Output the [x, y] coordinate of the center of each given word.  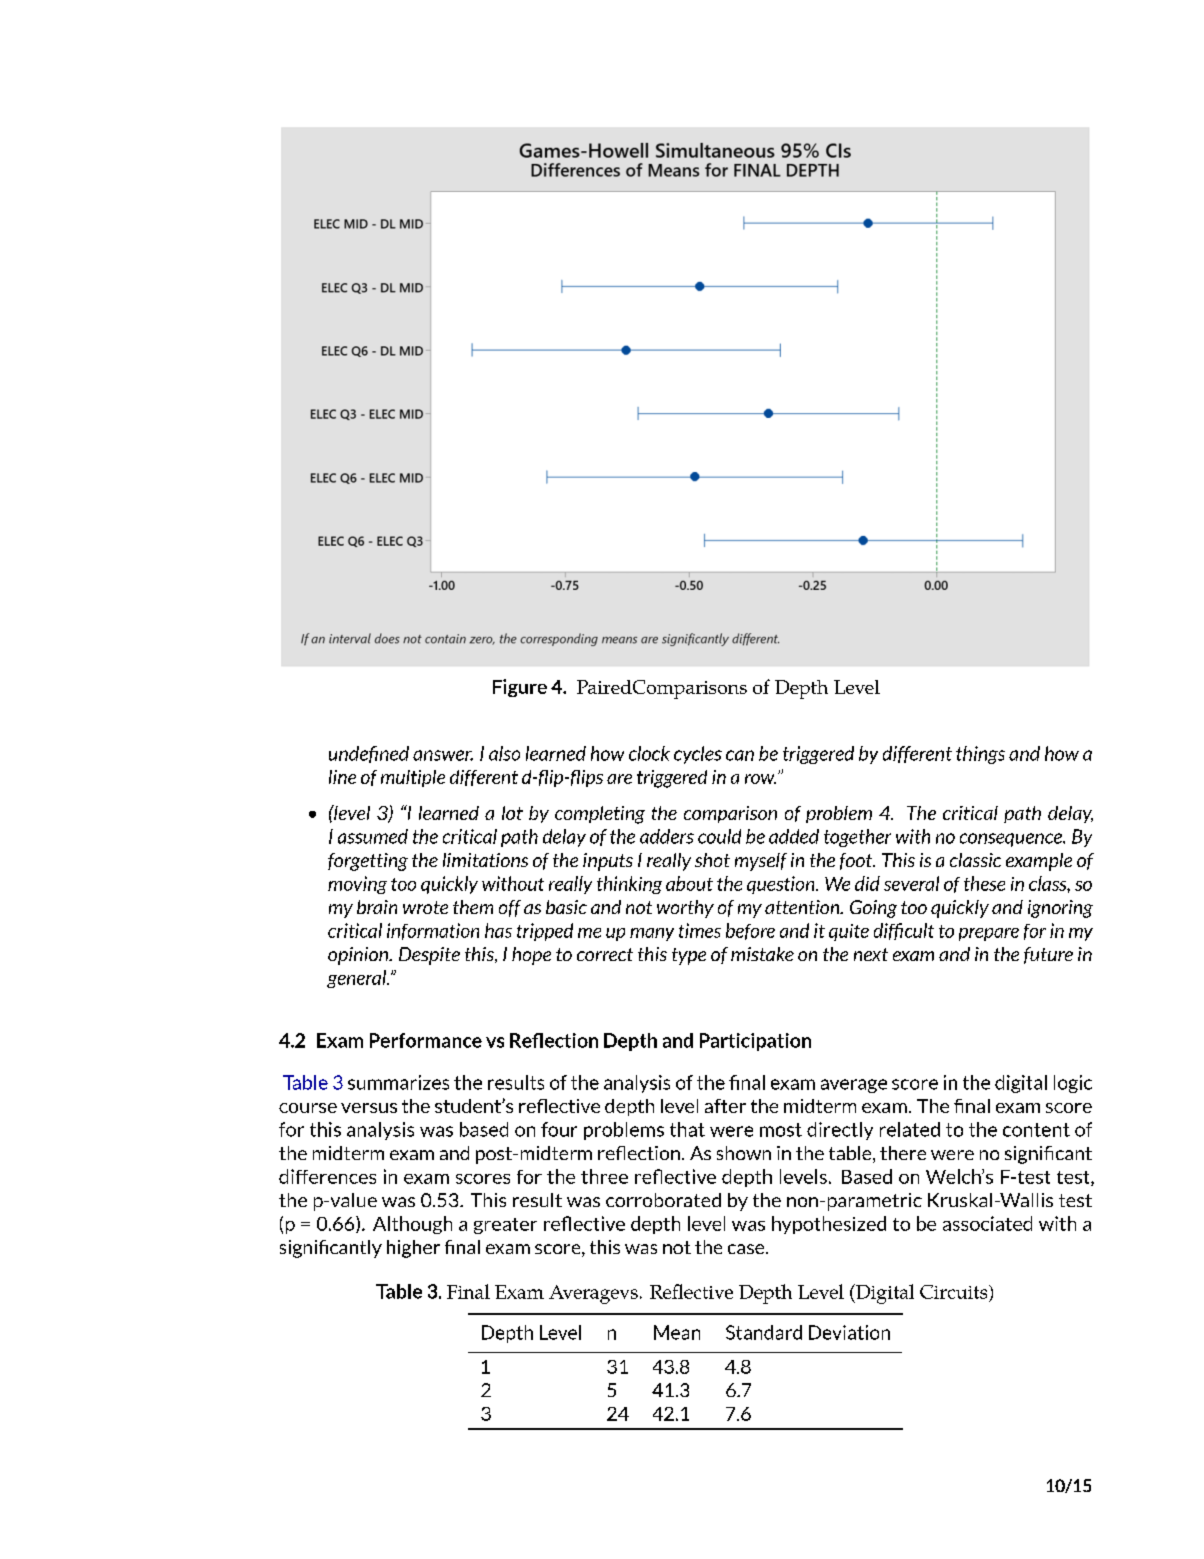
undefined [369, 754]
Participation [755, 1042]
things [980, 755]
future [1048, 955]
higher [413, 1249]
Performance [426, 1040]
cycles [698, 755]
